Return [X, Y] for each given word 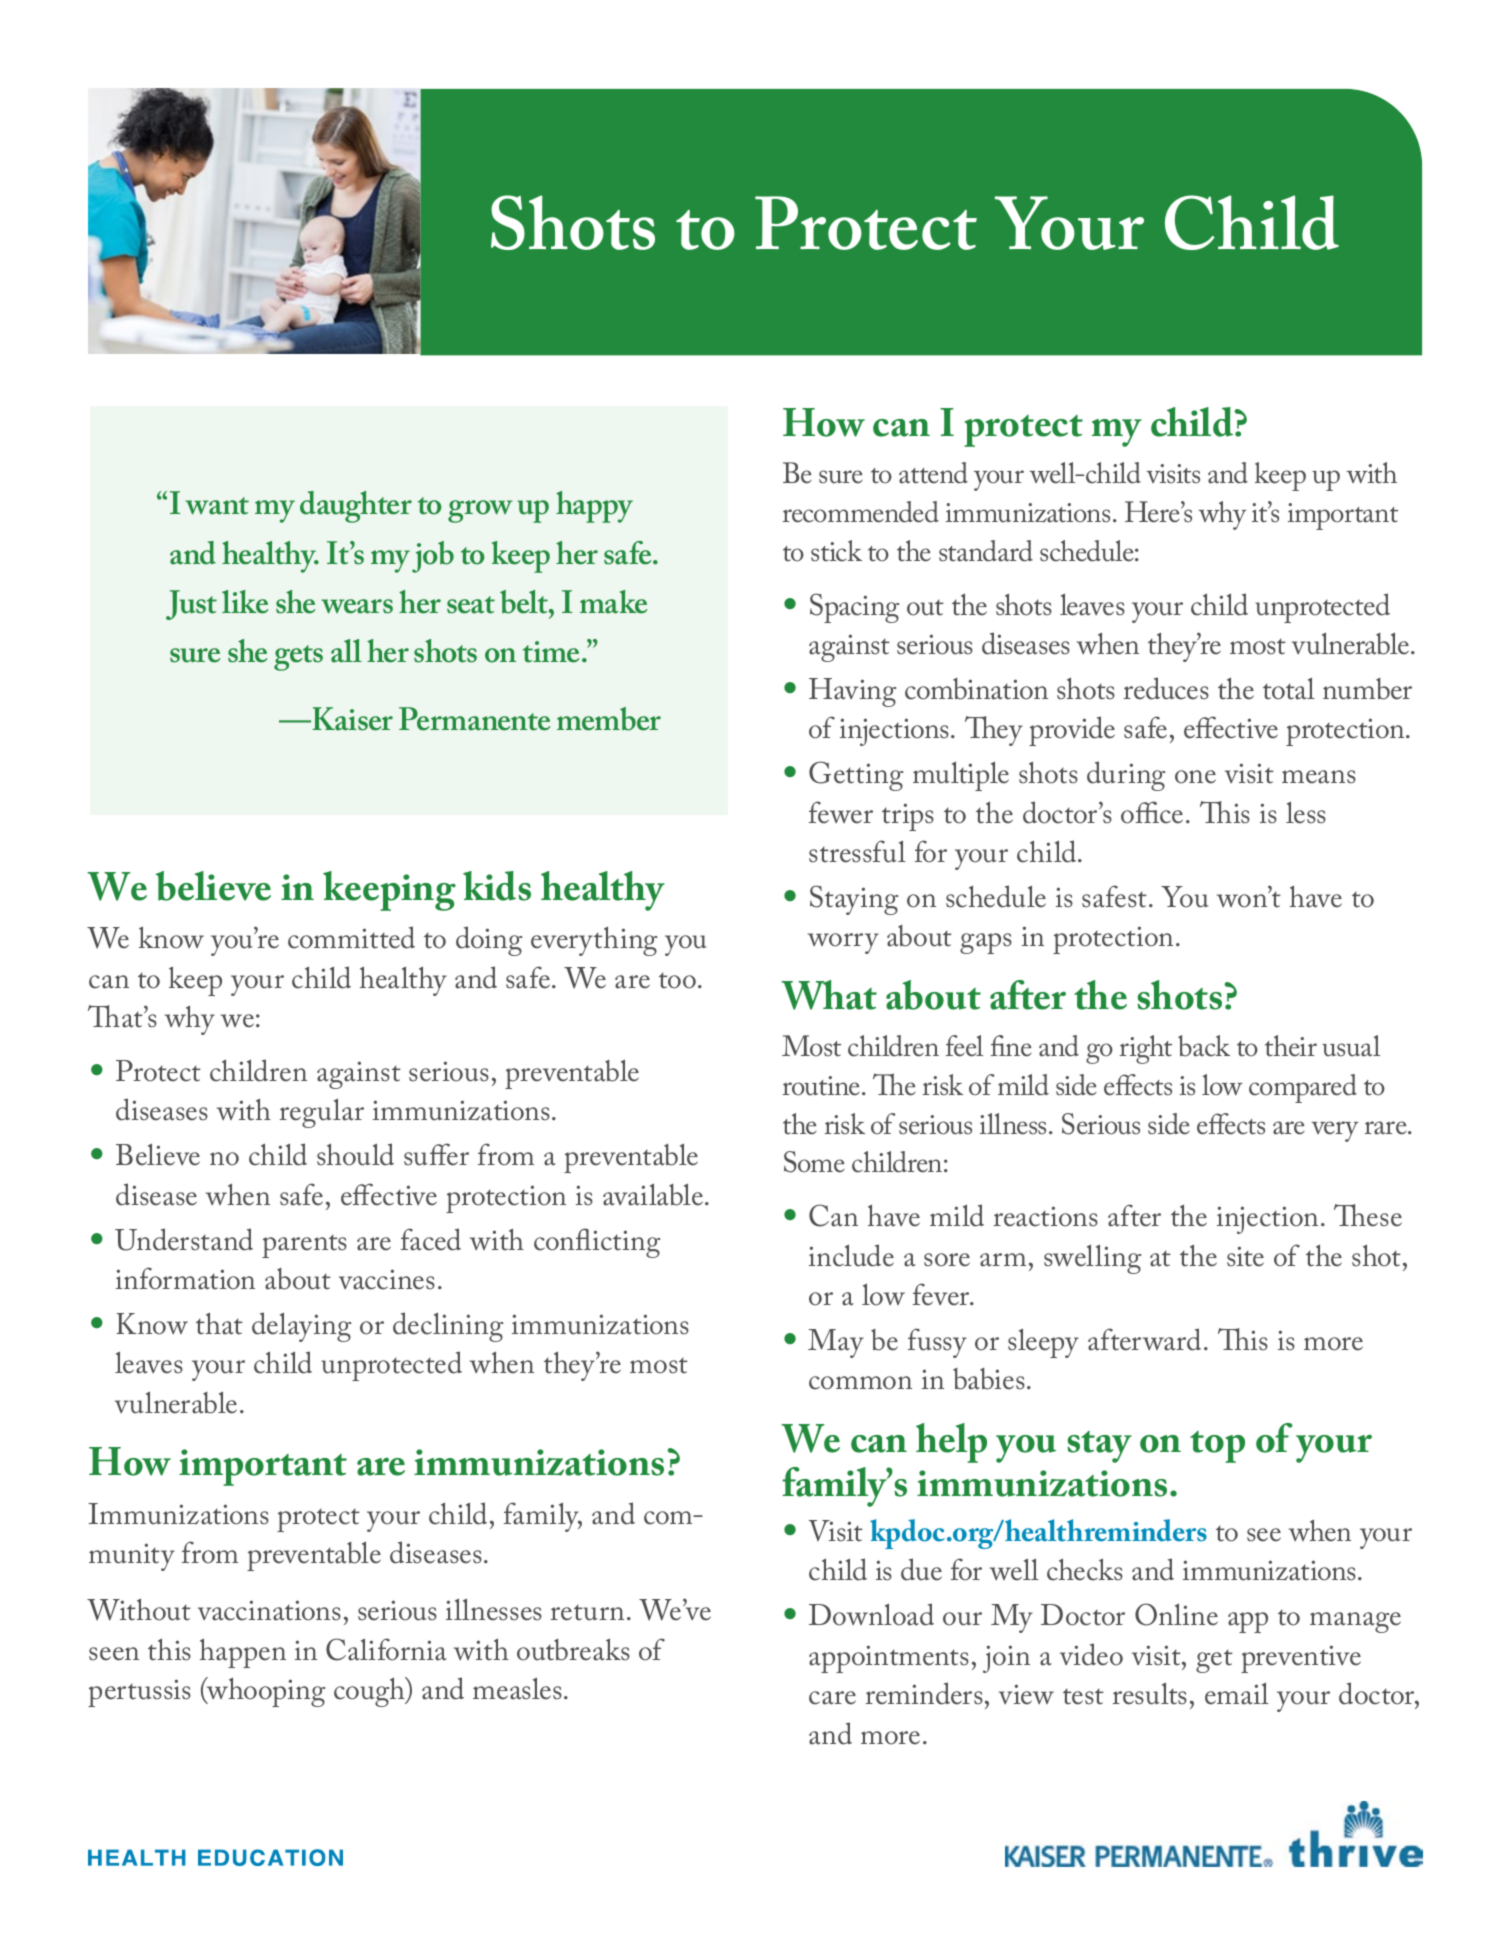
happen [243, 1653]
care [832, 1698]
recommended [861, 512]
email [1237, 1694]
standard [986, 551]
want [217, 506]
